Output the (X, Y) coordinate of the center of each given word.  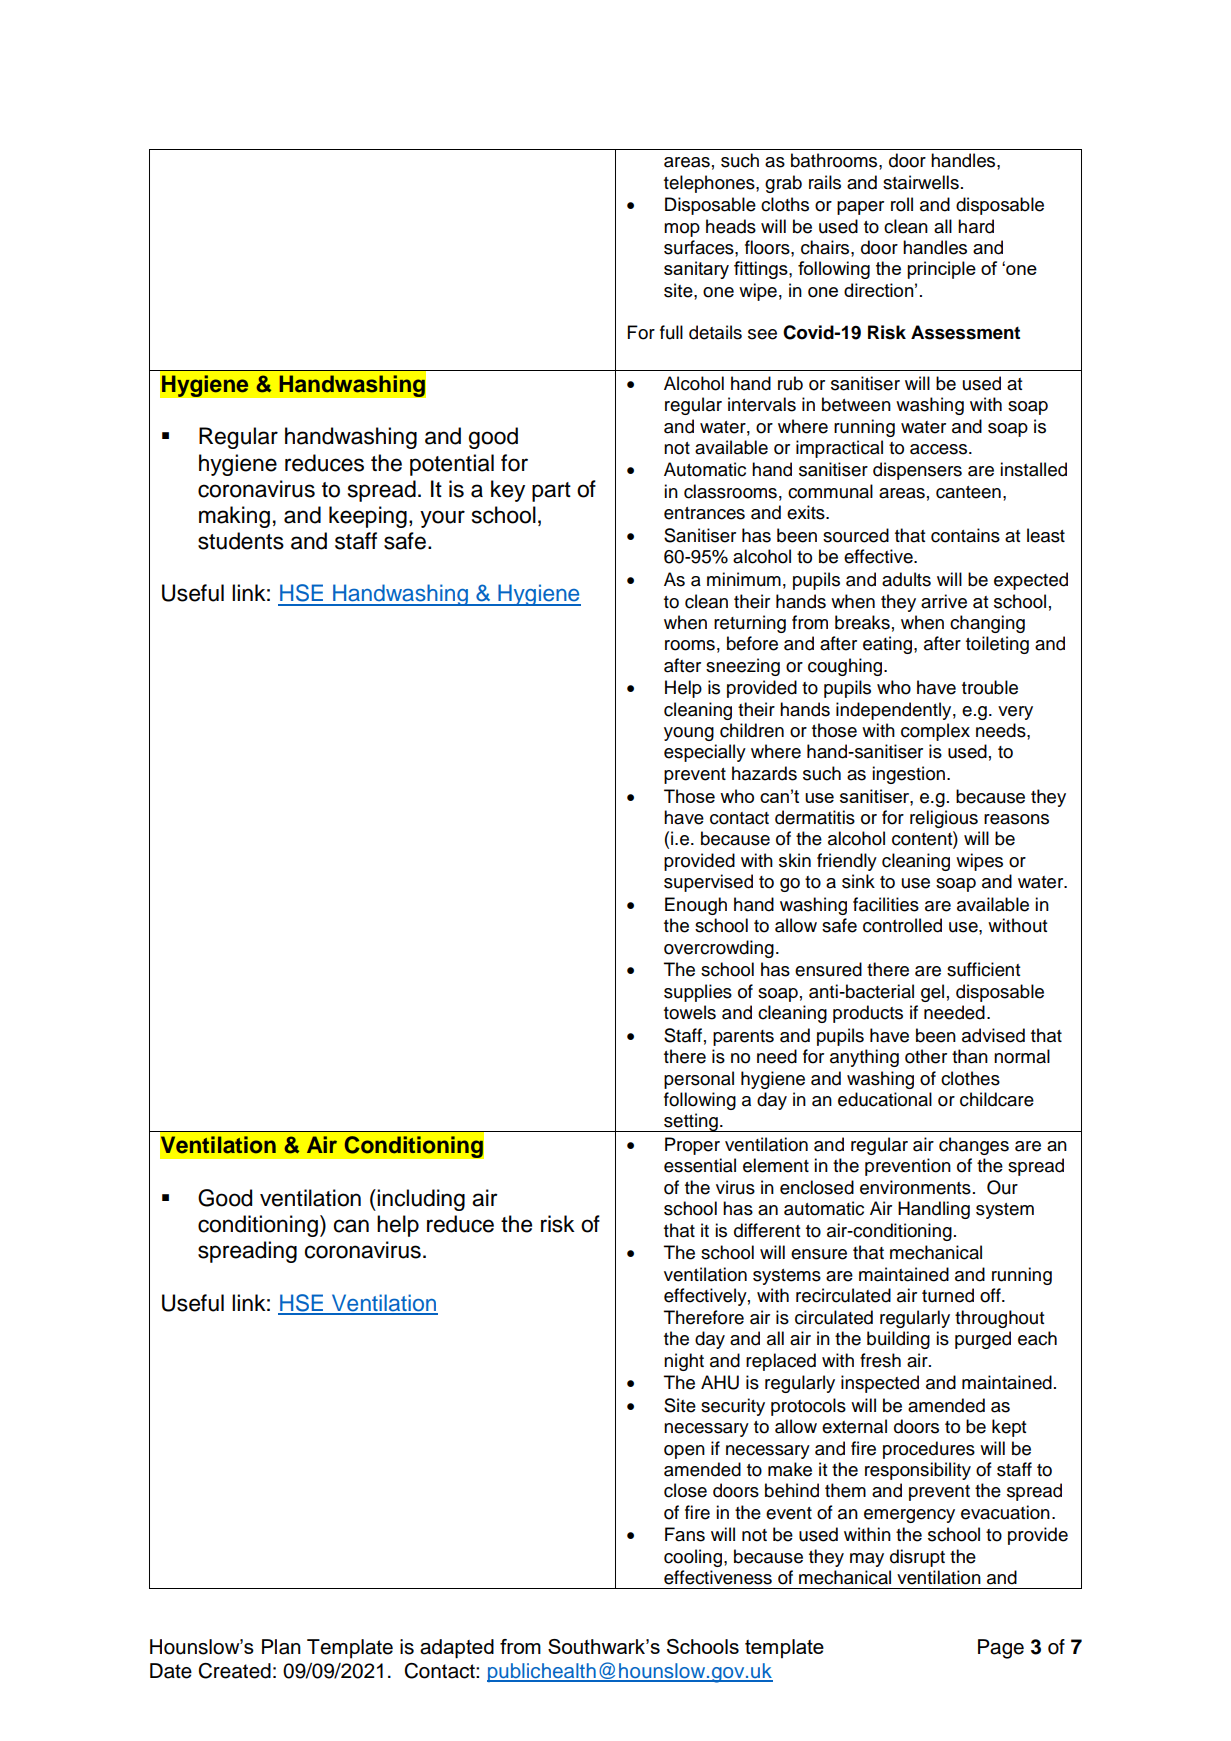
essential (700, 1165)
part (551, 492)
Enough (696, 906)
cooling (693, 1558)
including (420, 1200)
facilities (886, 904)
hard (976, 226)
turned (948, 1295)
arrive (944, 601)
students (241, 541)
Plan (281, 1647)
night (684, 1362)
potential (452, 465)
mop (682, 230)
